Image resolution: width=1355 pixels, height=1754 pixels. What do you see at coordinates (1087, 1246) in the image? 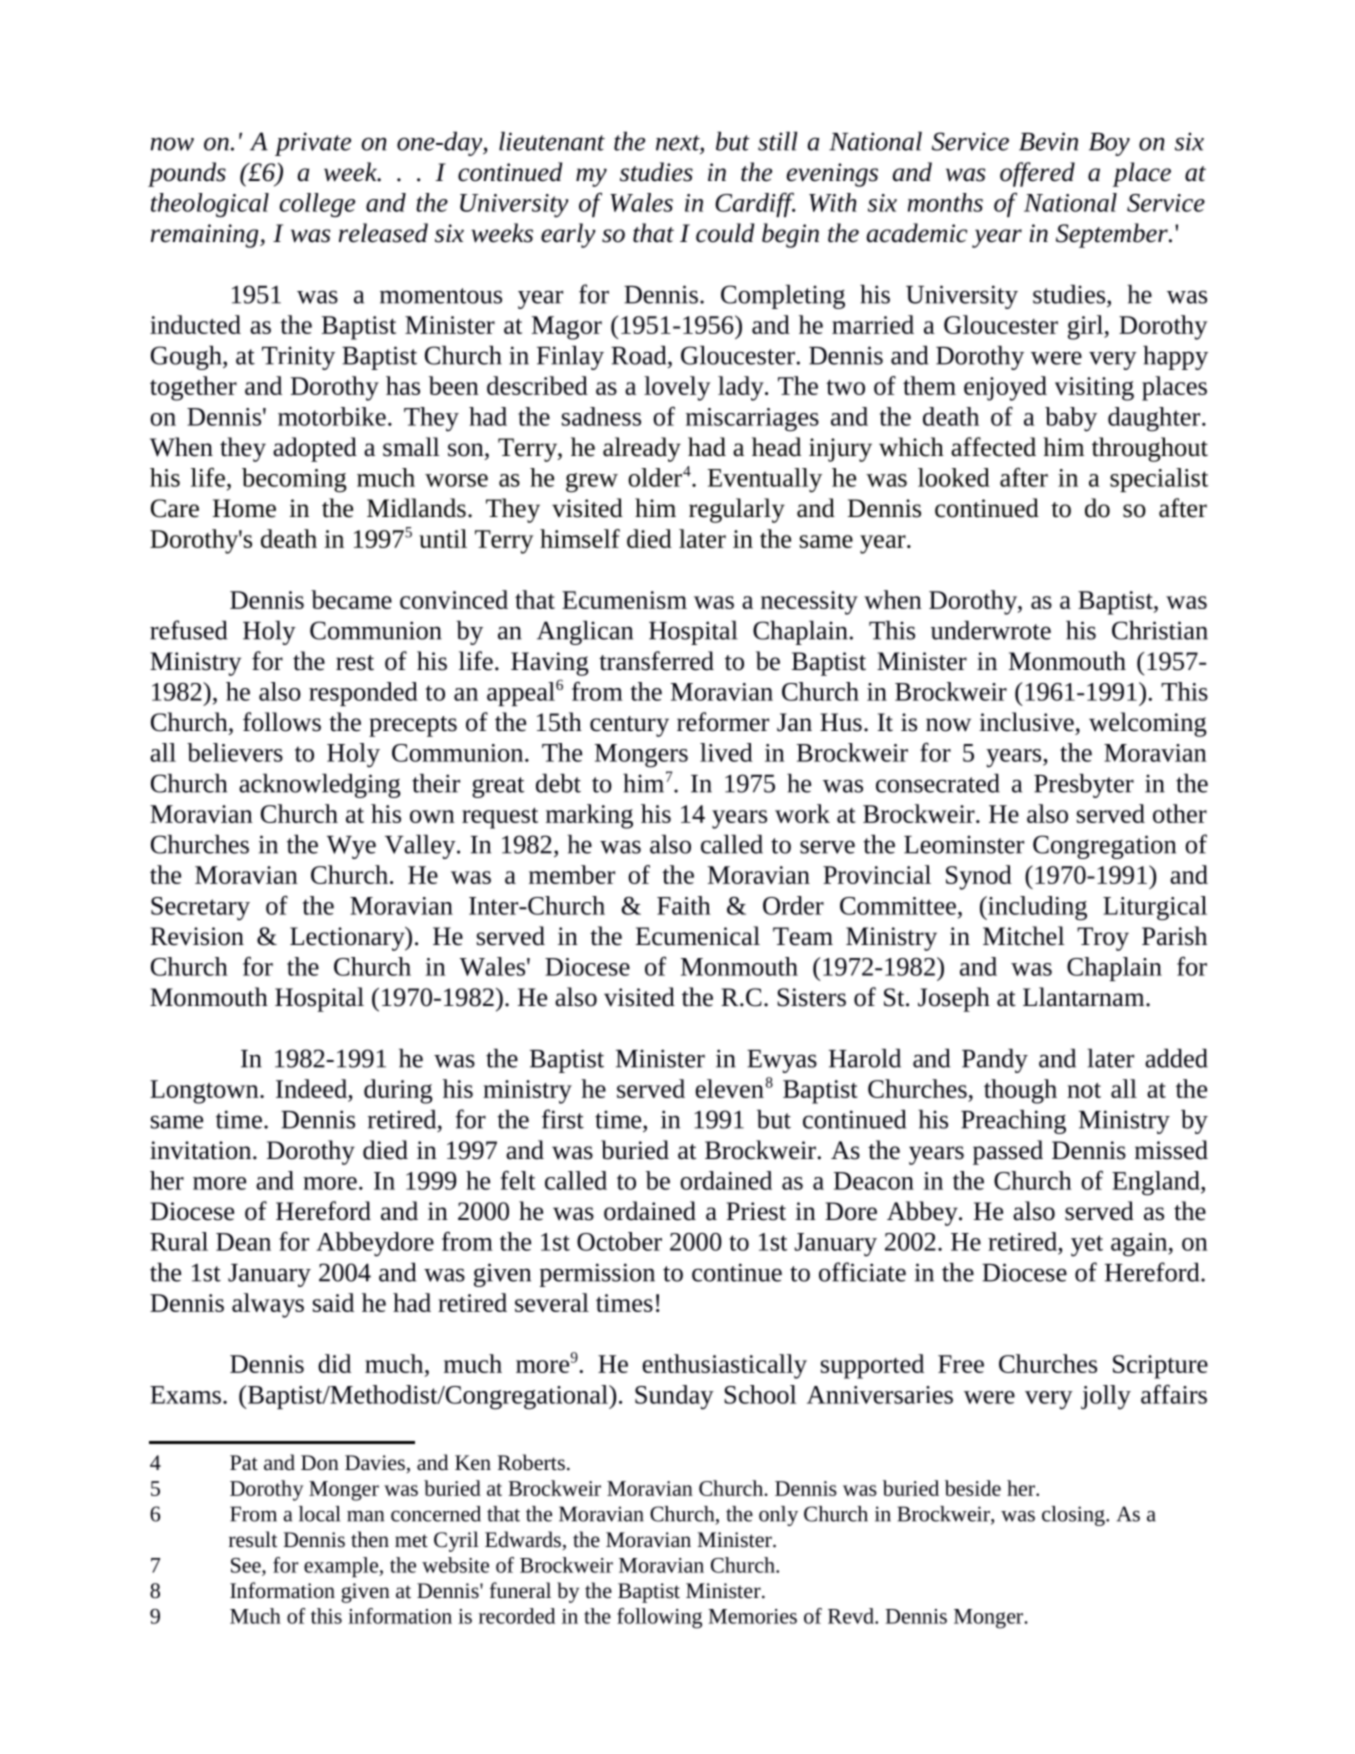
I see `yet` at bounding box center [1087, 1246].
